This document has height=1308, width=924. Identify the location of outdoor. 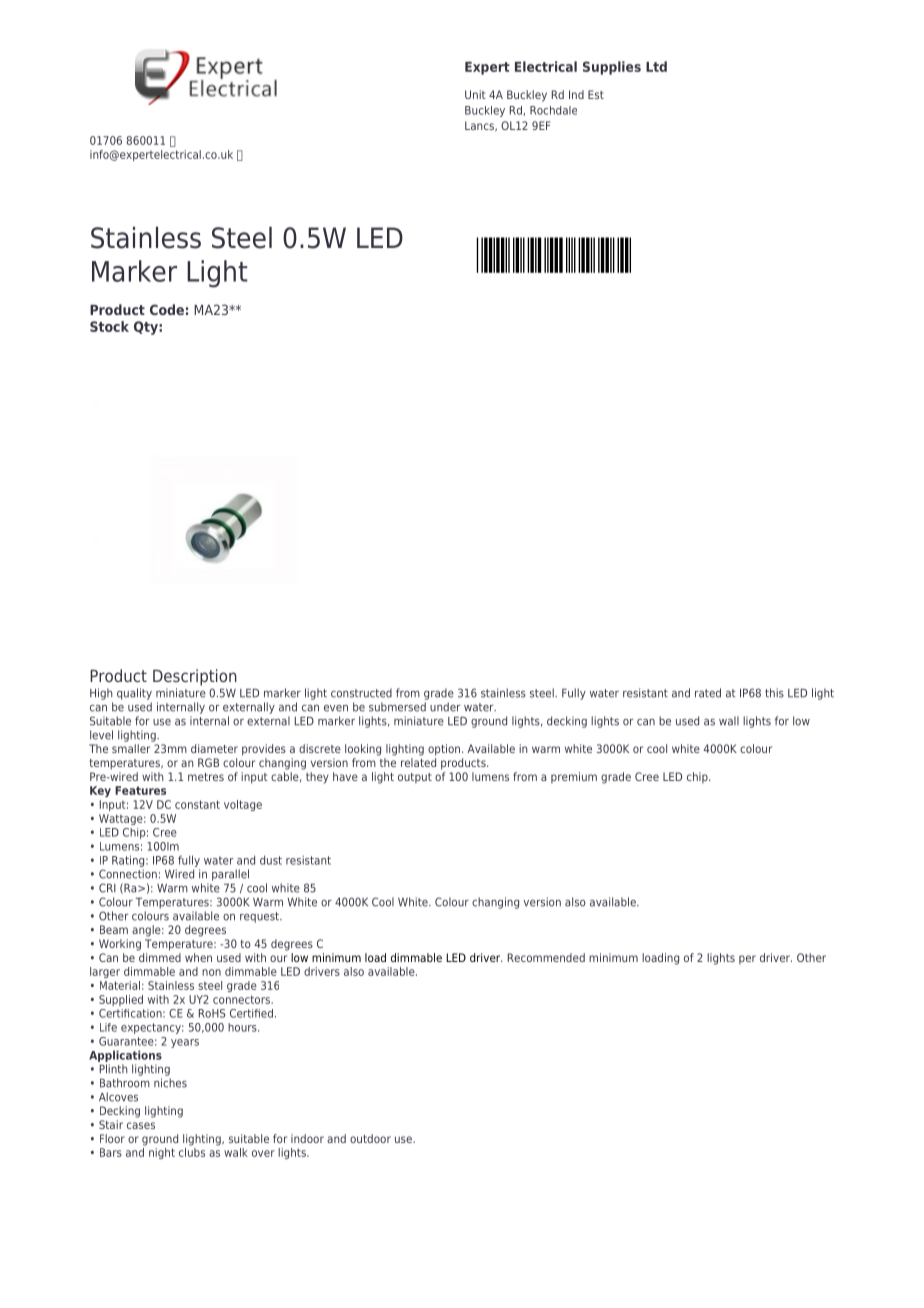
(370, 1138).
